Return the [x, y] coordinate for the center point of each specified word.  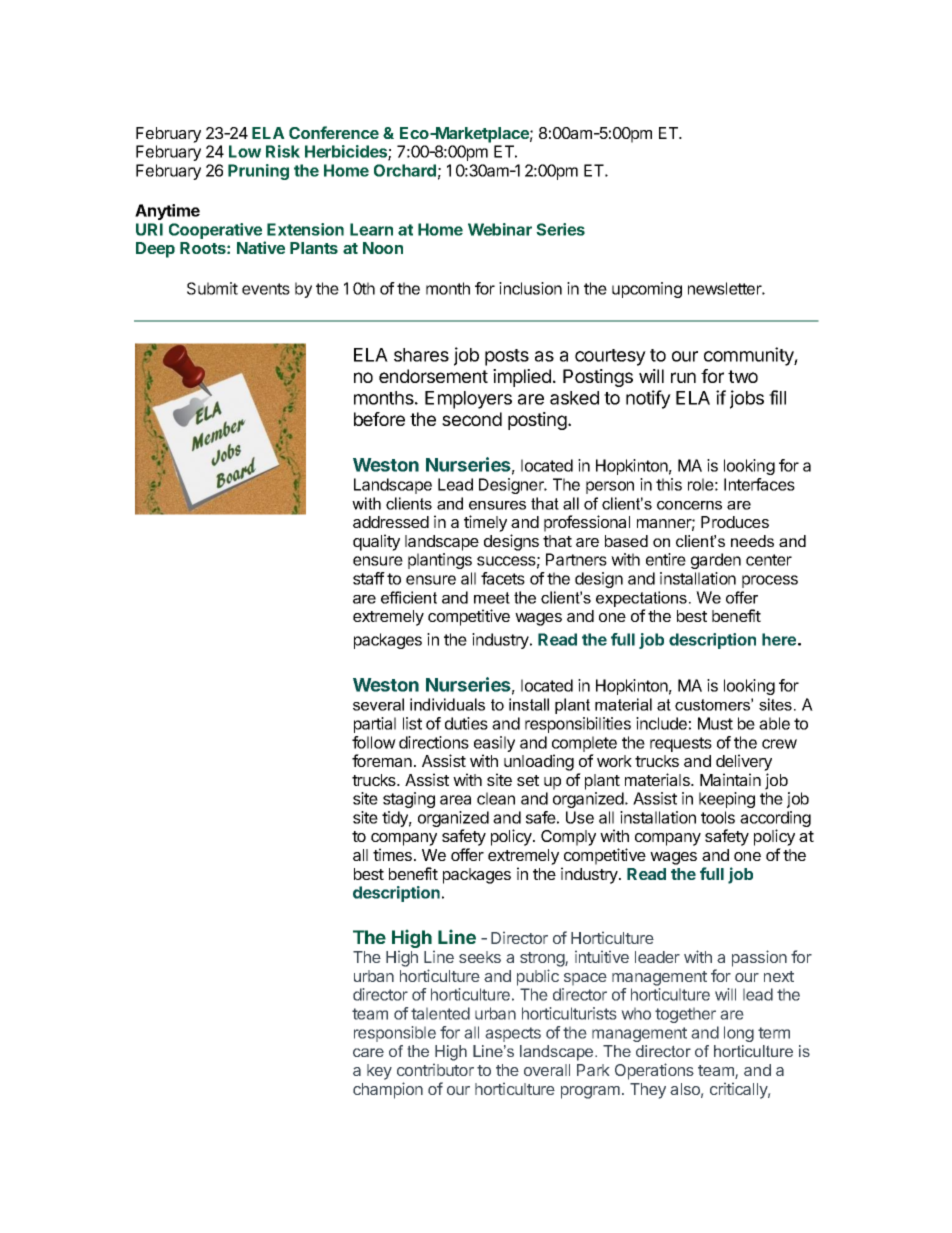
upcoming [647, 290]
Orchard [405, 170]
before [379, 419]
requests [681, 744]
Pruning [258, 172]
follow [374, 742]
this [669, 484]
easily [494, 744]
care [368, 1052]
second [472, 419]
